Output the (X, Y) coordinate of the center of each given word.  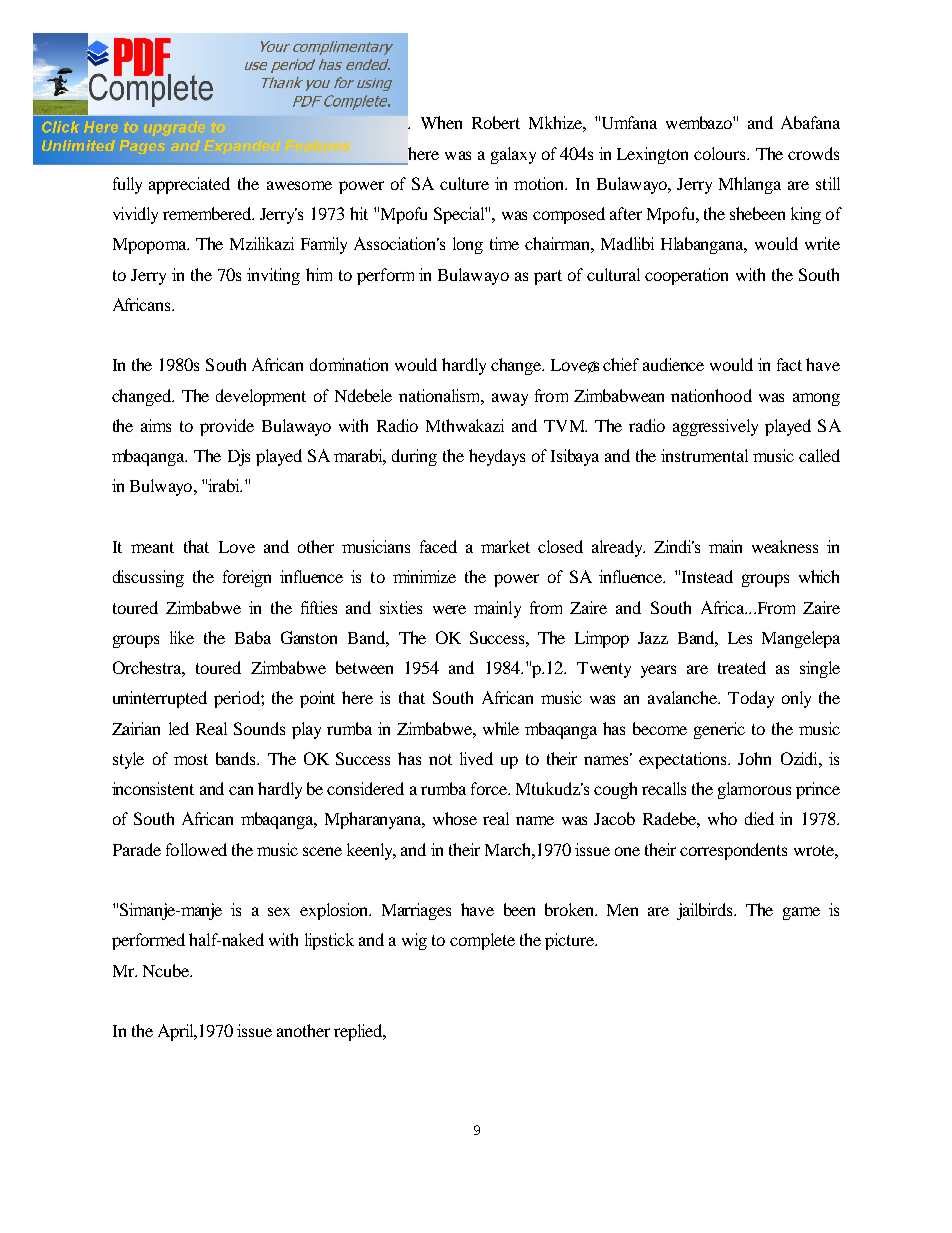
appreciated (189, 185)
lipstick (329, 941)
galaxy (513, 155)
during (414, 457)
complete (482, 941)
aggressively (715, 427)
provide (227, 427)
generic (719, 730)
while (501, 728)
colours (721, 153)
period (238, 699)
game (801, 913)
